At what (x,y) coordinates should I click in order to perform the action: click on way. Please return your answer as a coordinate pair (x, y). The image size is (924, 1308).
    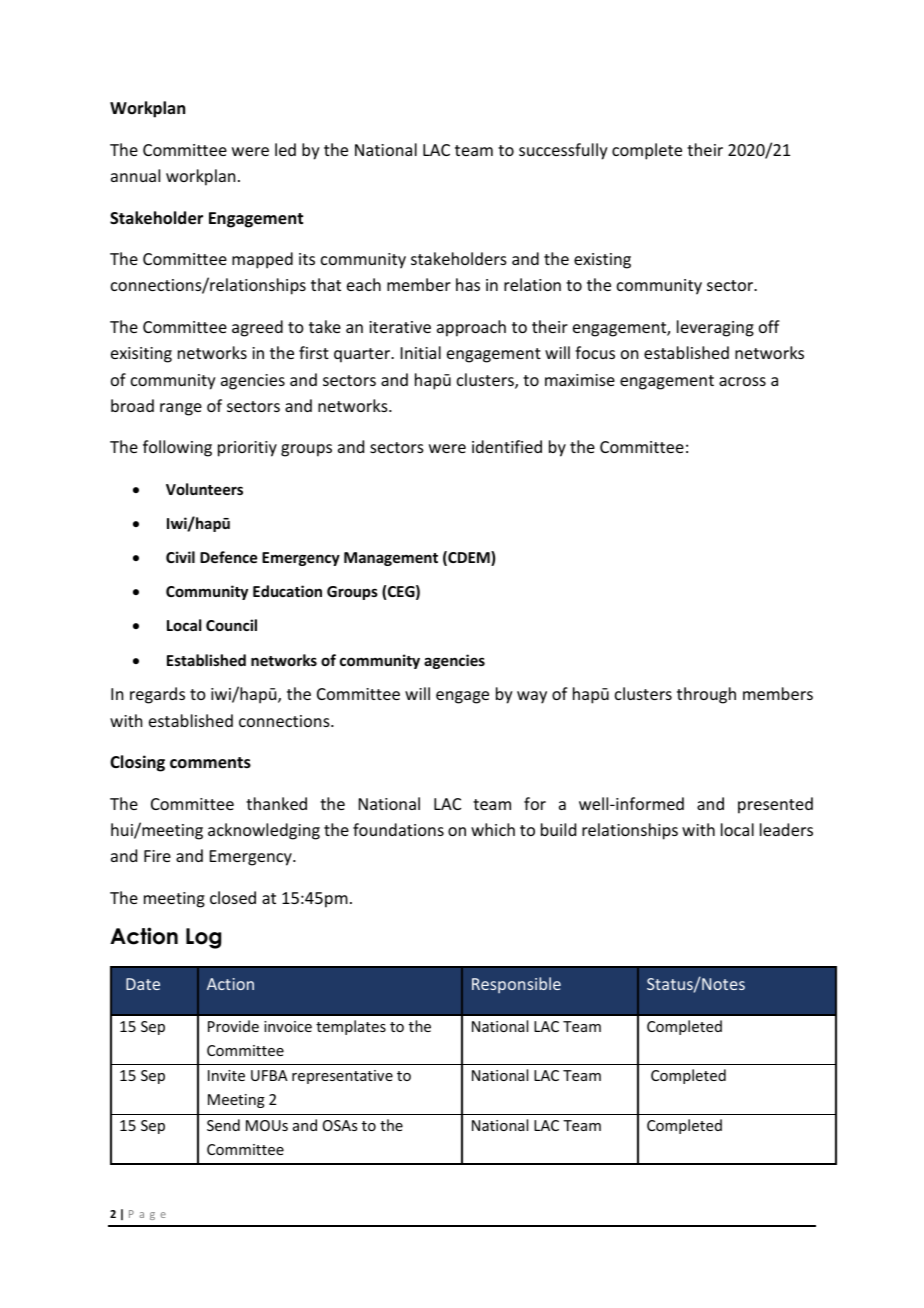
    Looking at the image, I should click on (532, 697).
